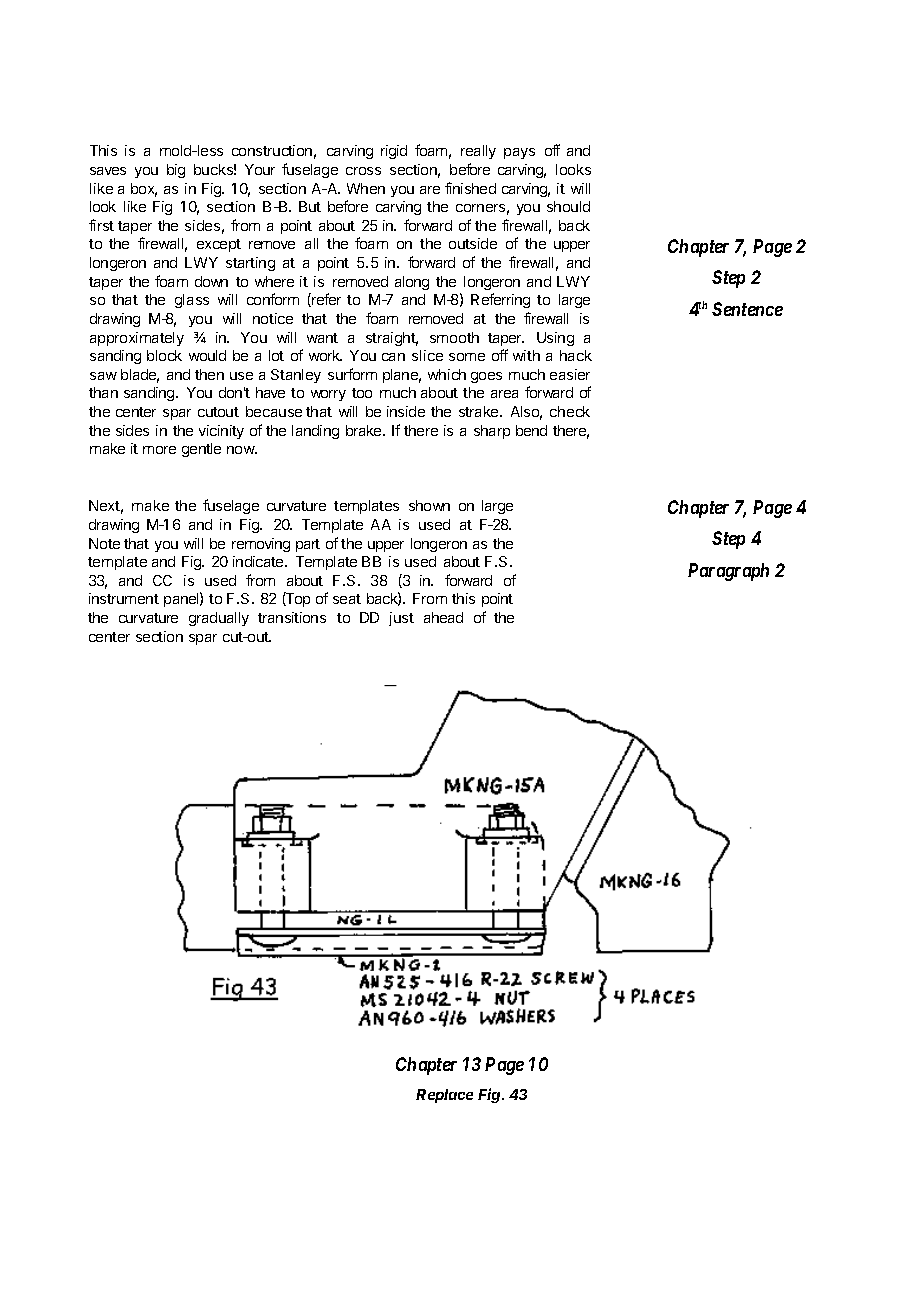 This page has height=1307, width=924. Describe the element at coordinates (570, 411) in the page. I see `check` at that location.
